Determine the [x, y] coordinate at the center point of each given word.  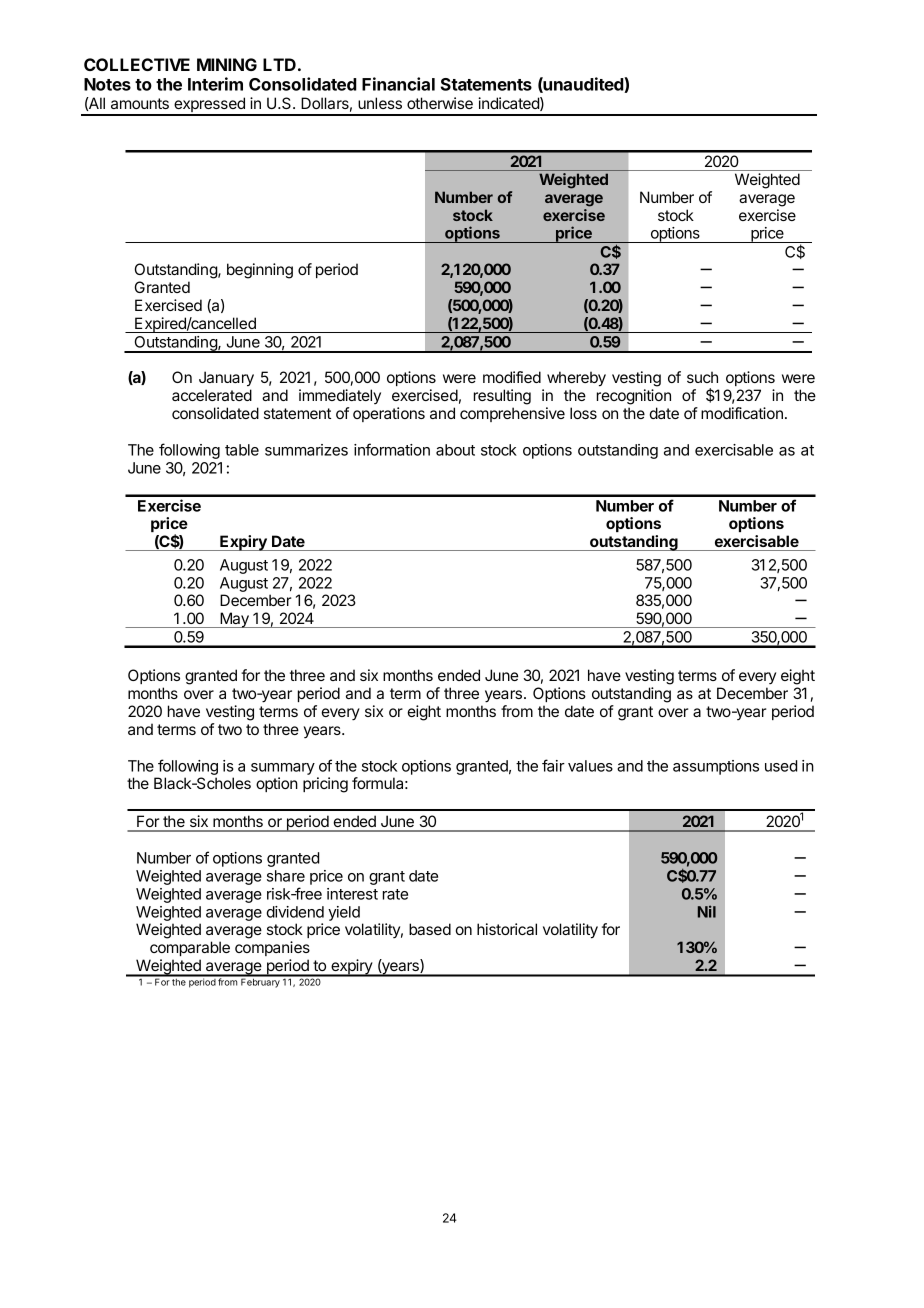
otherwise [440, 103]
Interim [215, 84]
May [234, 620]
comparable [190, 948]
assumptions [716, 767]
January [226, 379]
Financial [398, 84]
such [702, 377]
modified [512, 377]
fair [553, 765]
